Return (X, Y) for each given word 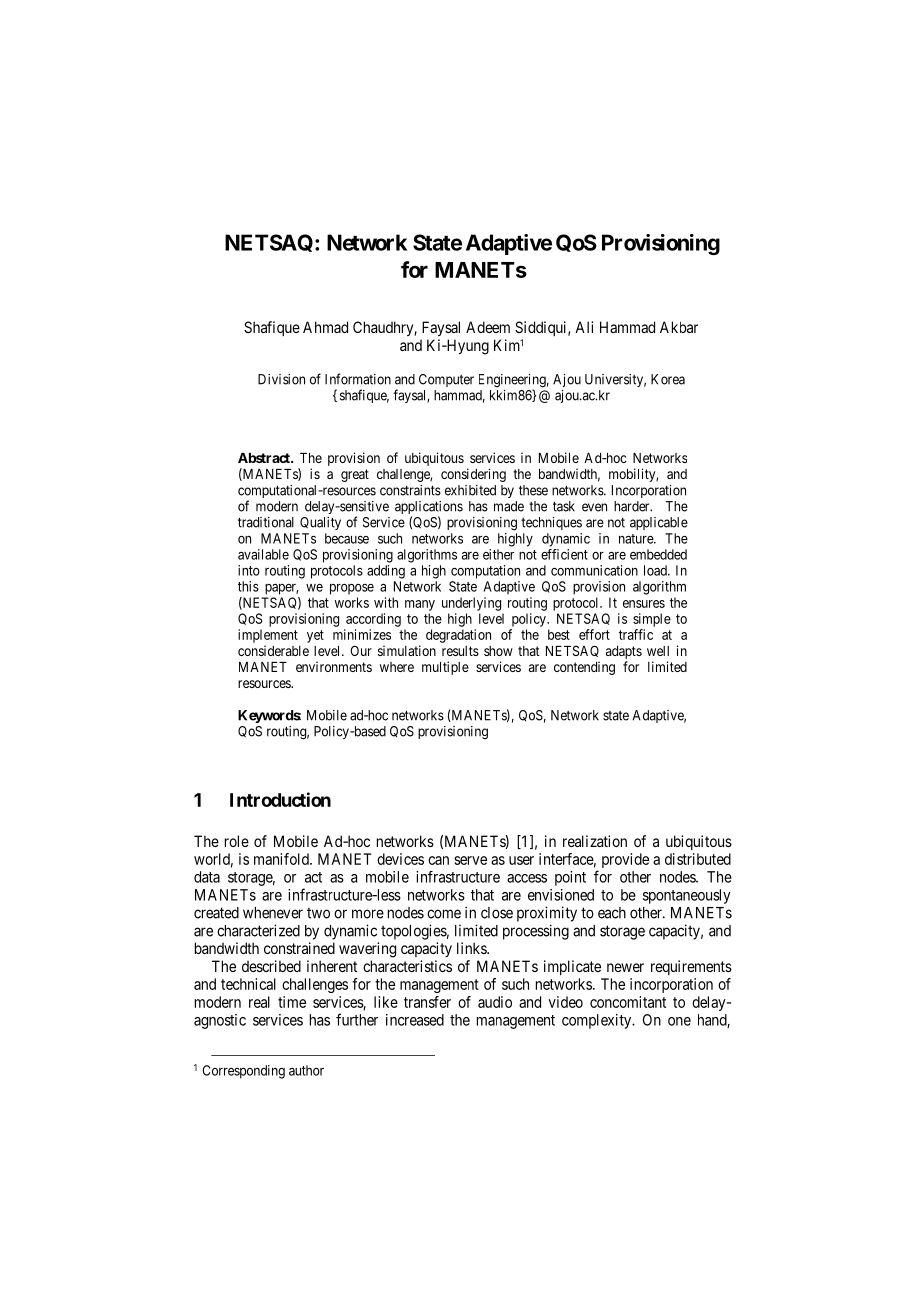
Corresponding (243, 1072)
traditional (266, 522)
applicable (659, 523)
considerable (273, 650)
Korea (668, 379)
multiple (445, 668)
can (438, 860)
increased (415, 1020)
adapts (624, 652)
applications (429, 509)
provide (625, 860)
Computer (446, 380)
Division (281, 379)
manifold (282, 859)
